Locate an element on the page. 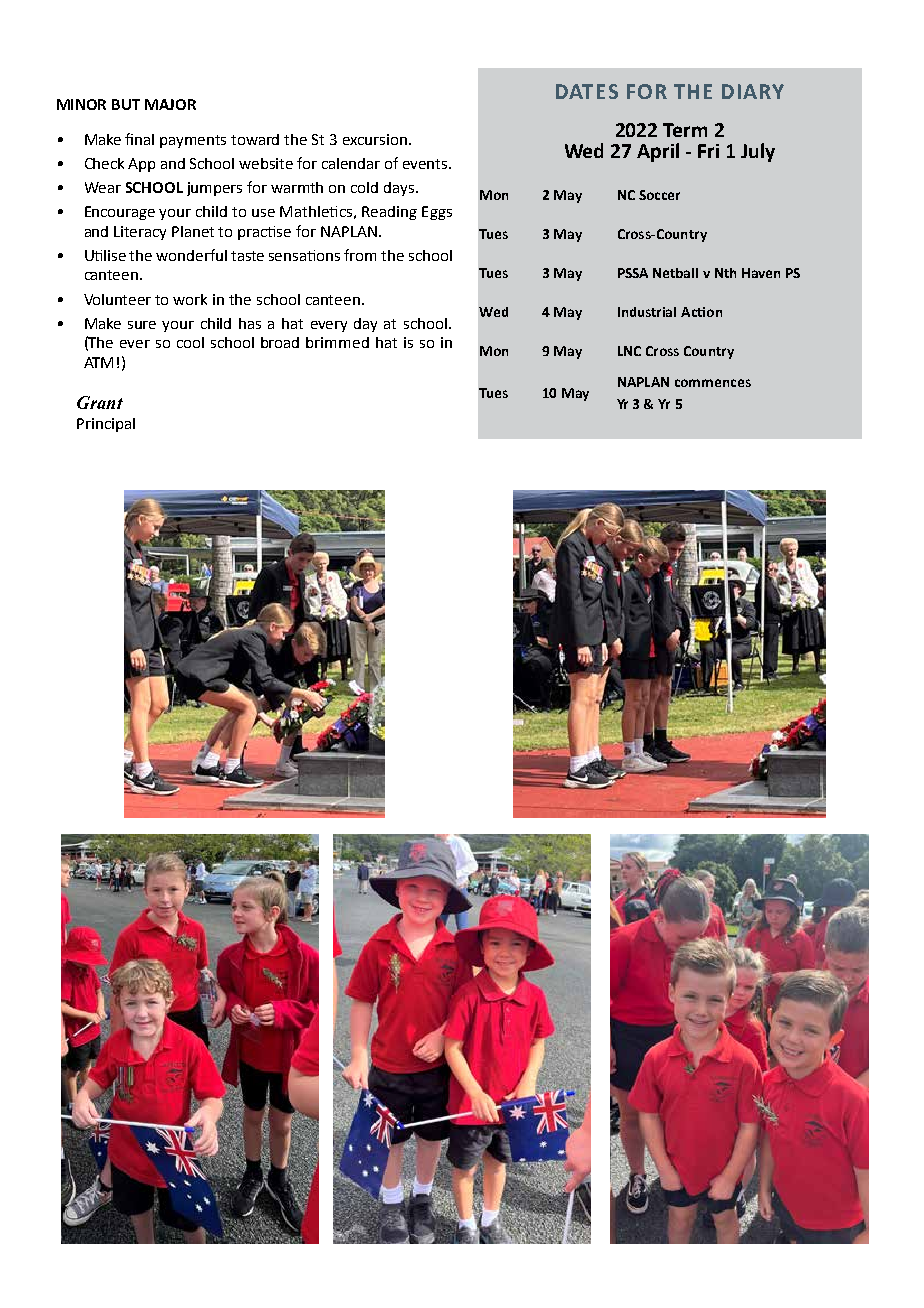  DIARY is located at coordinates (753, 91).
